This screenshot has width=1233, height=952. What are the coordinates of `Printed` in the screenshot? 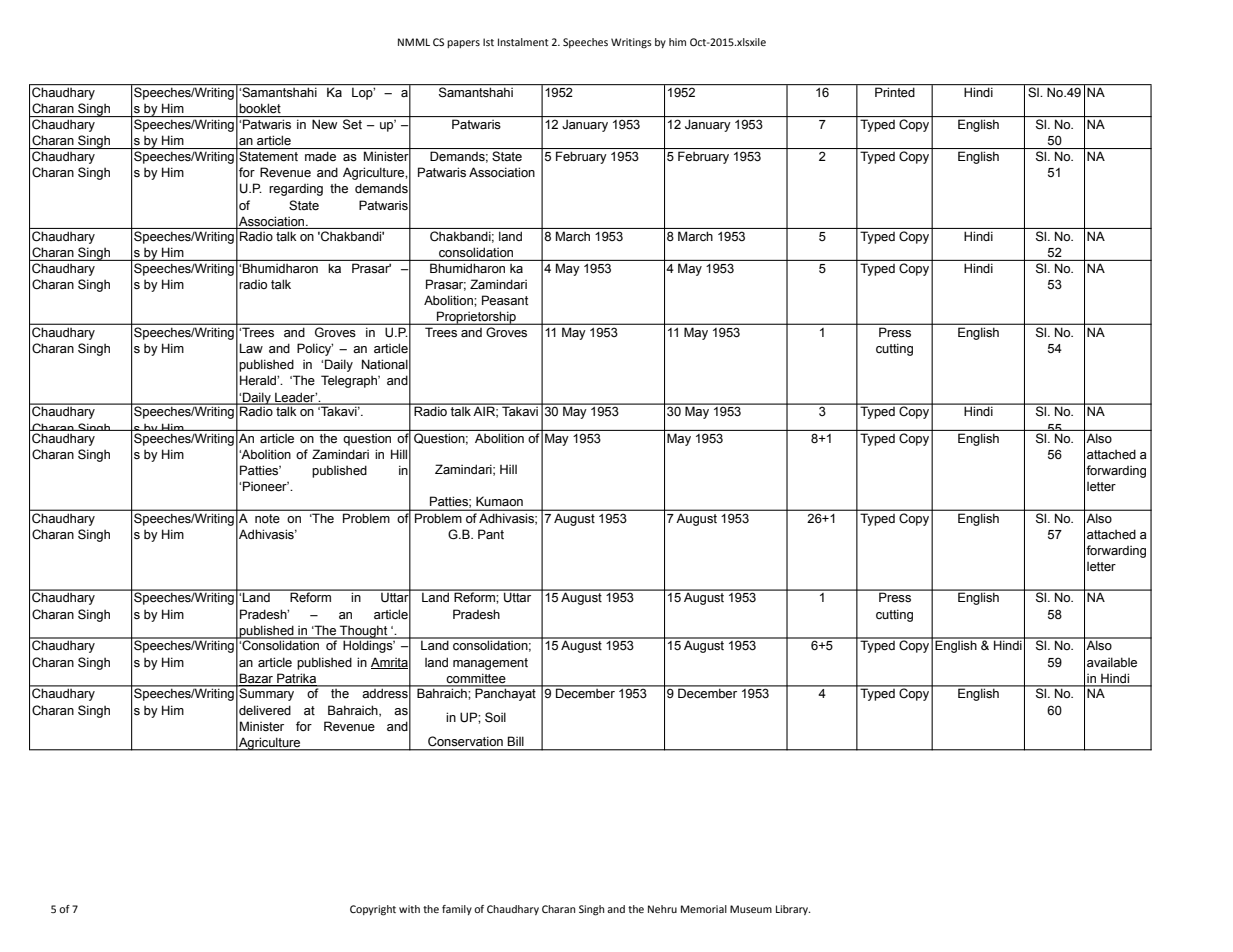 It's located at (895, 92).
